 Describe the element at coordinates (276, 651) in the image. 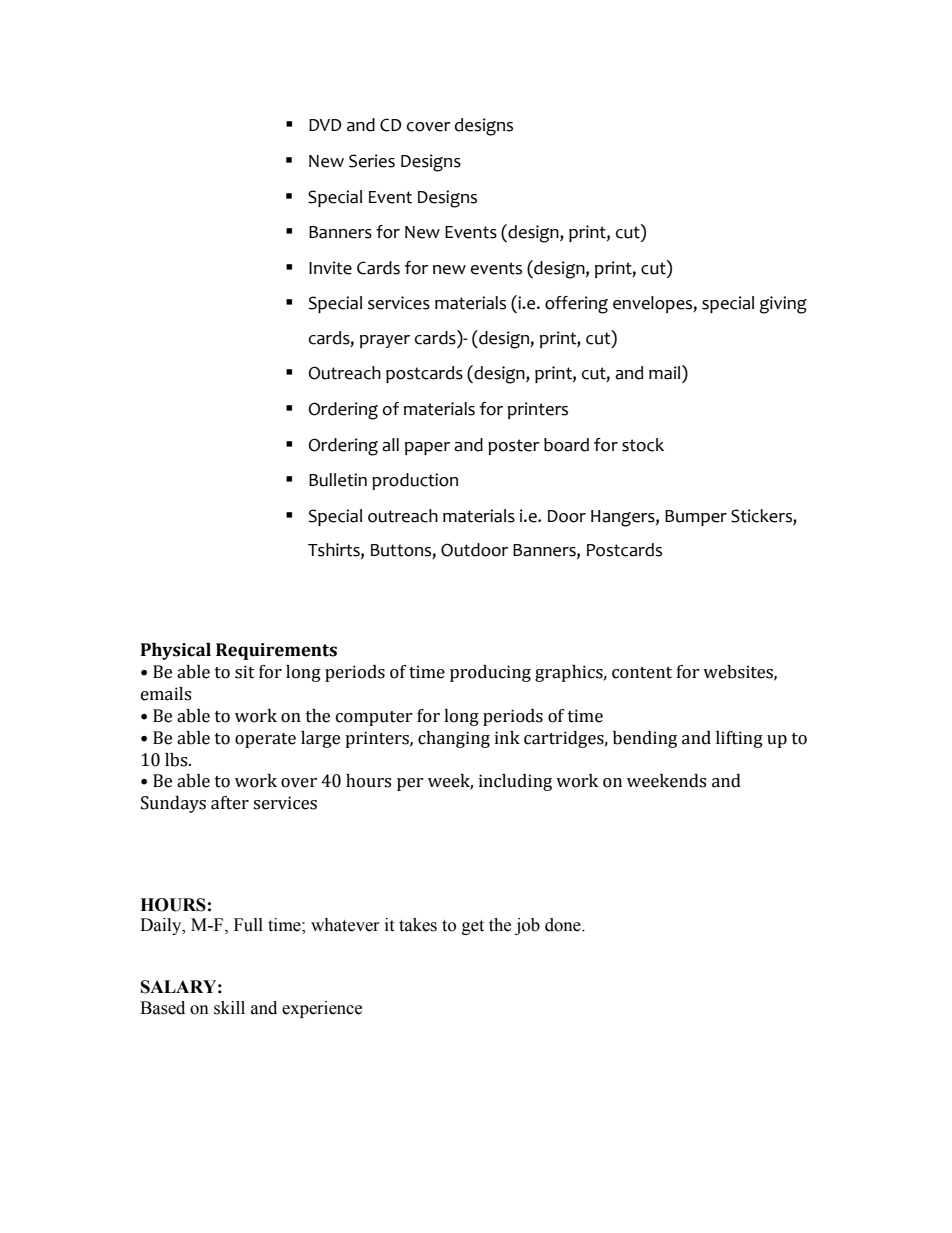

I see `Requirements` at that location.
